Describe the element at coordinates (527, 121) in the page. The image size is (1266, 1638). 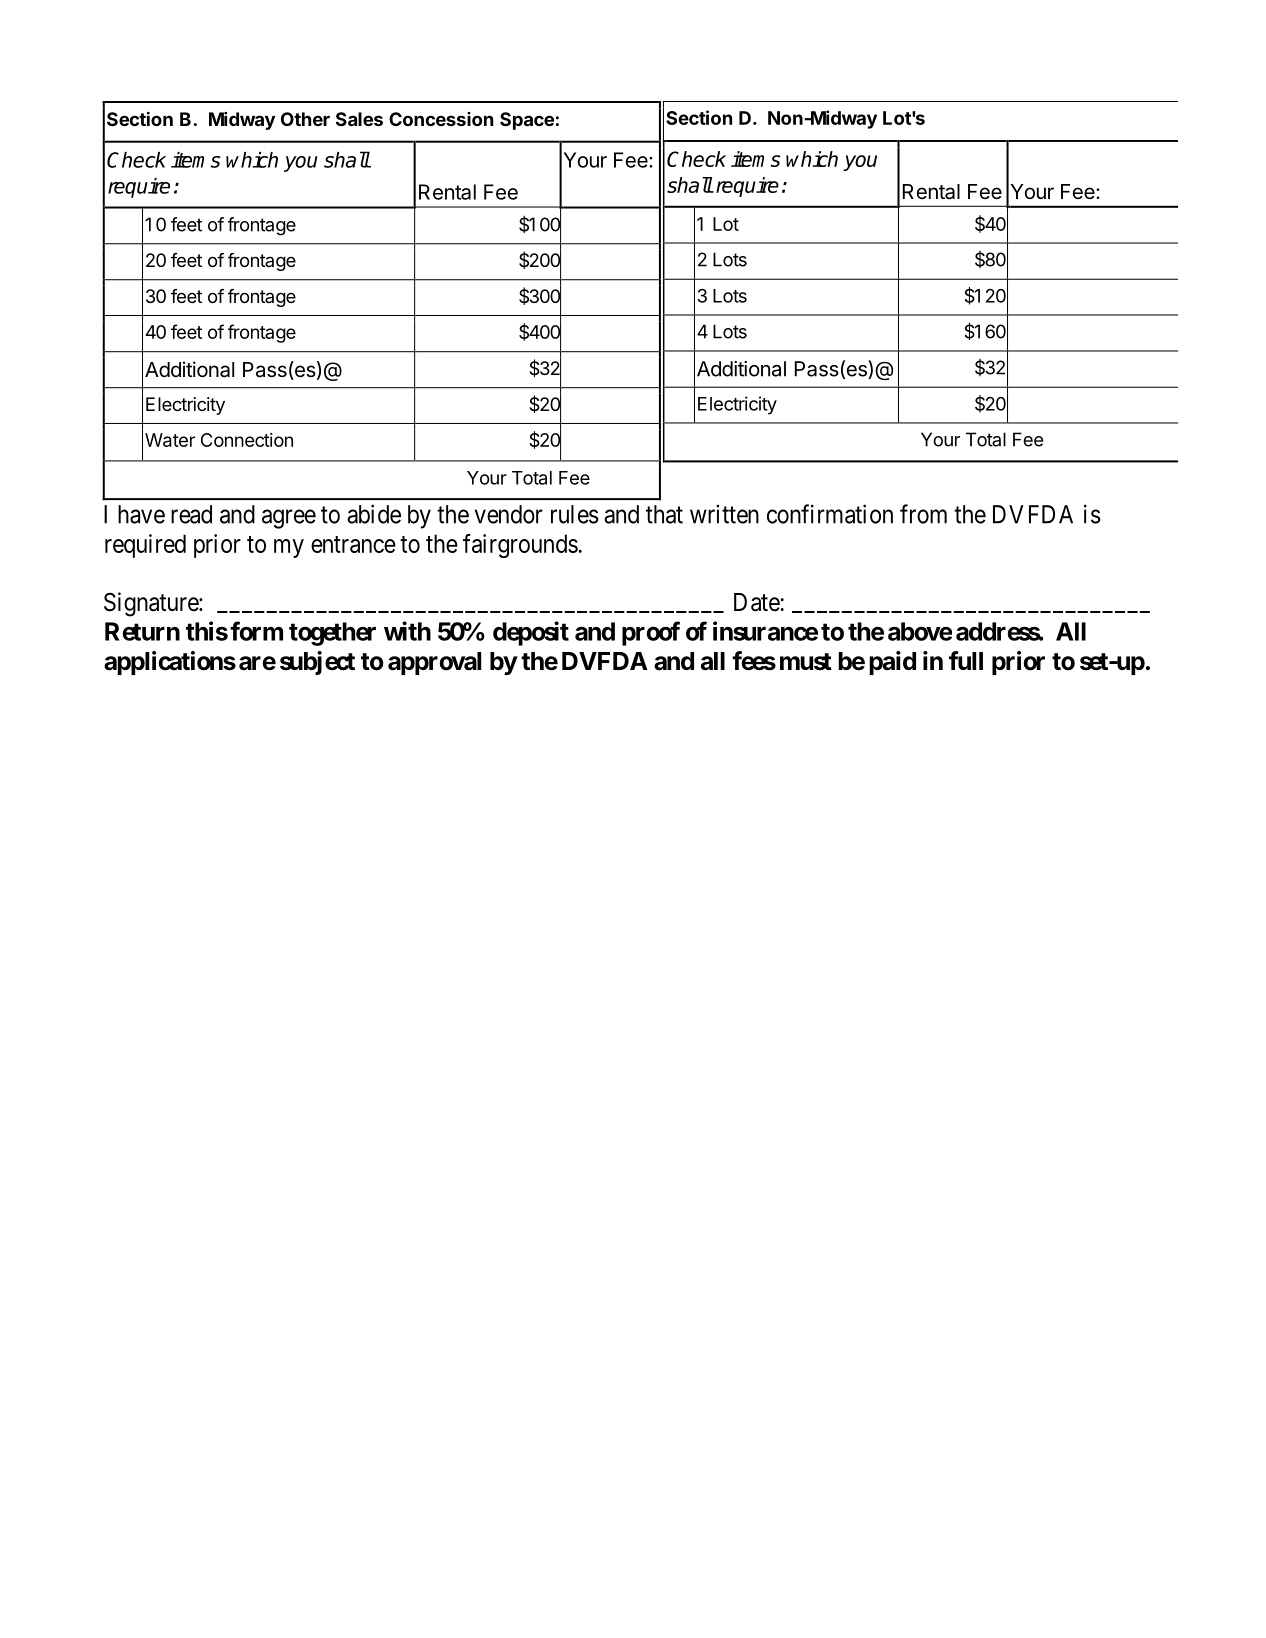
I see `Space` at that location.
